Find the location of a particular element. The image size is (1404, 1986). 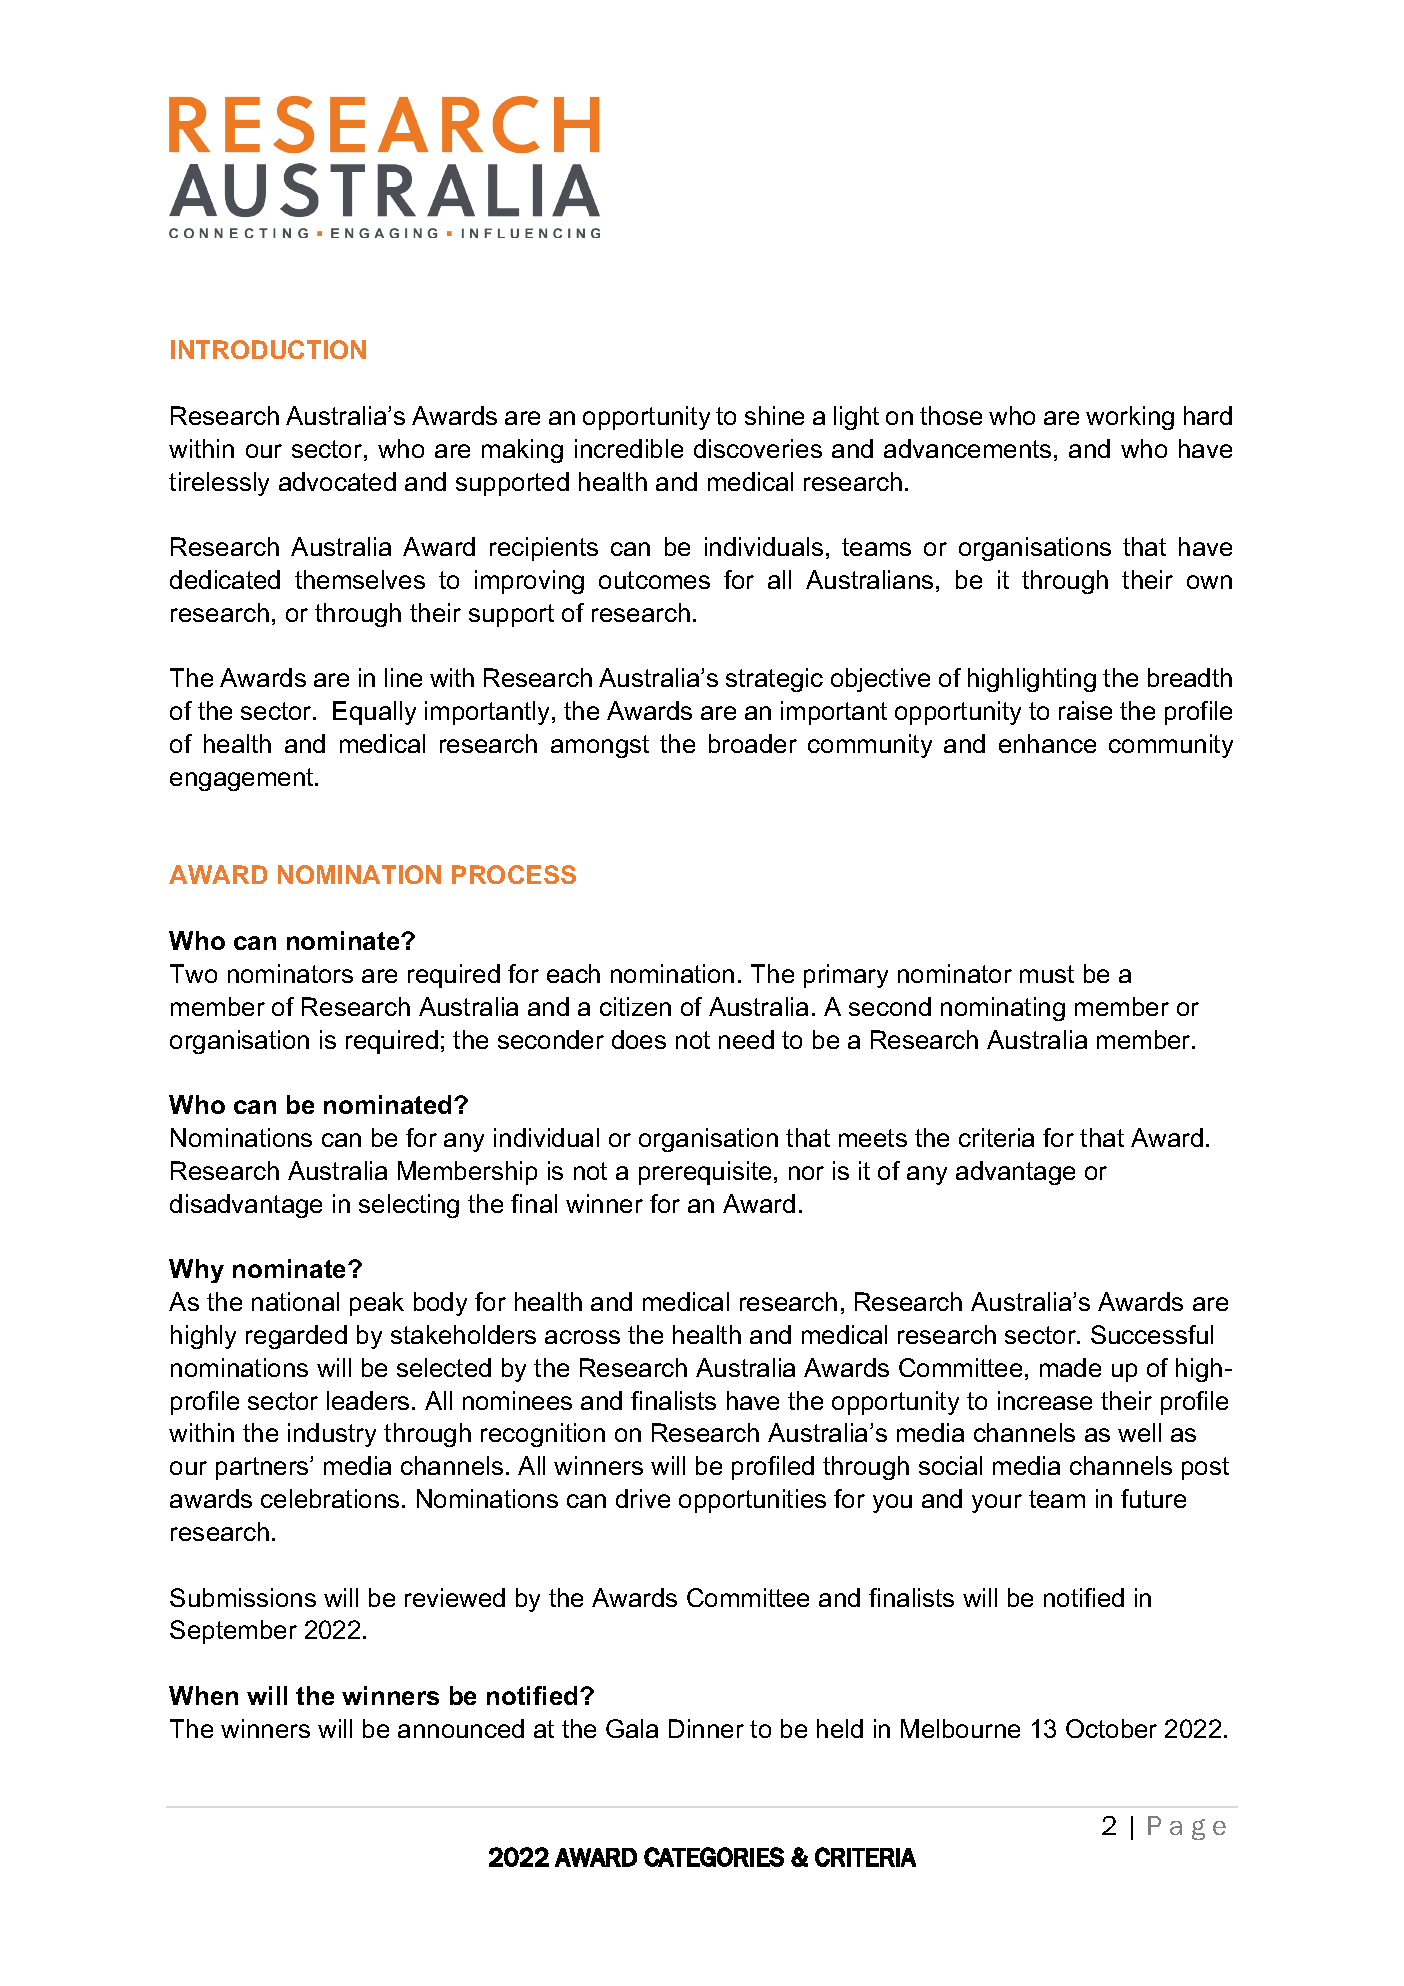

announced is located at coordinates (461, 1728).
